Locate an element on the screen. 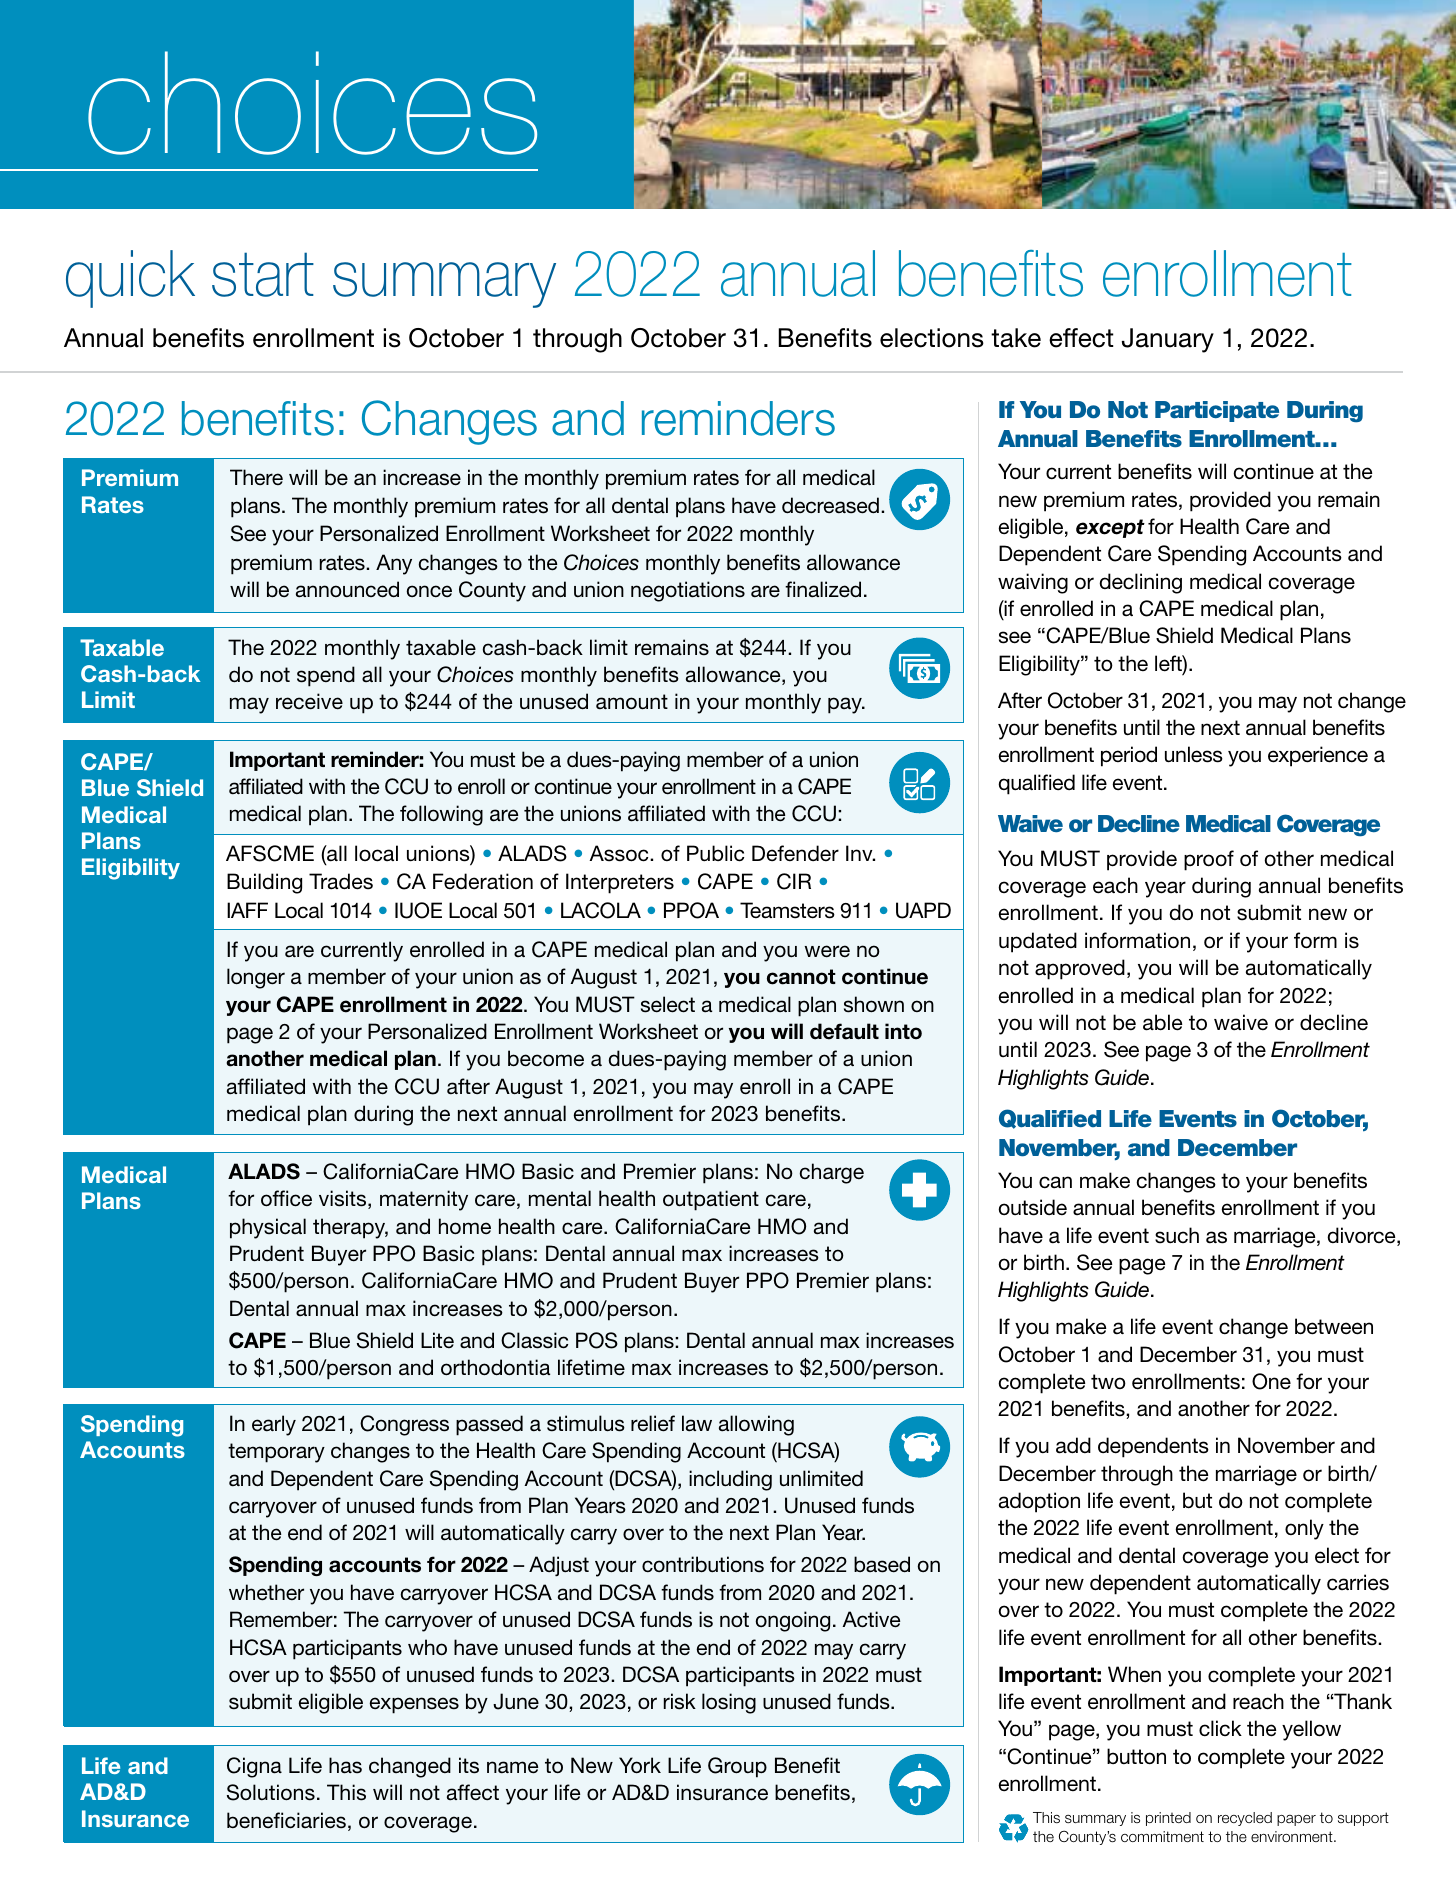  Solutions is located at coordinates (271, 1792).
